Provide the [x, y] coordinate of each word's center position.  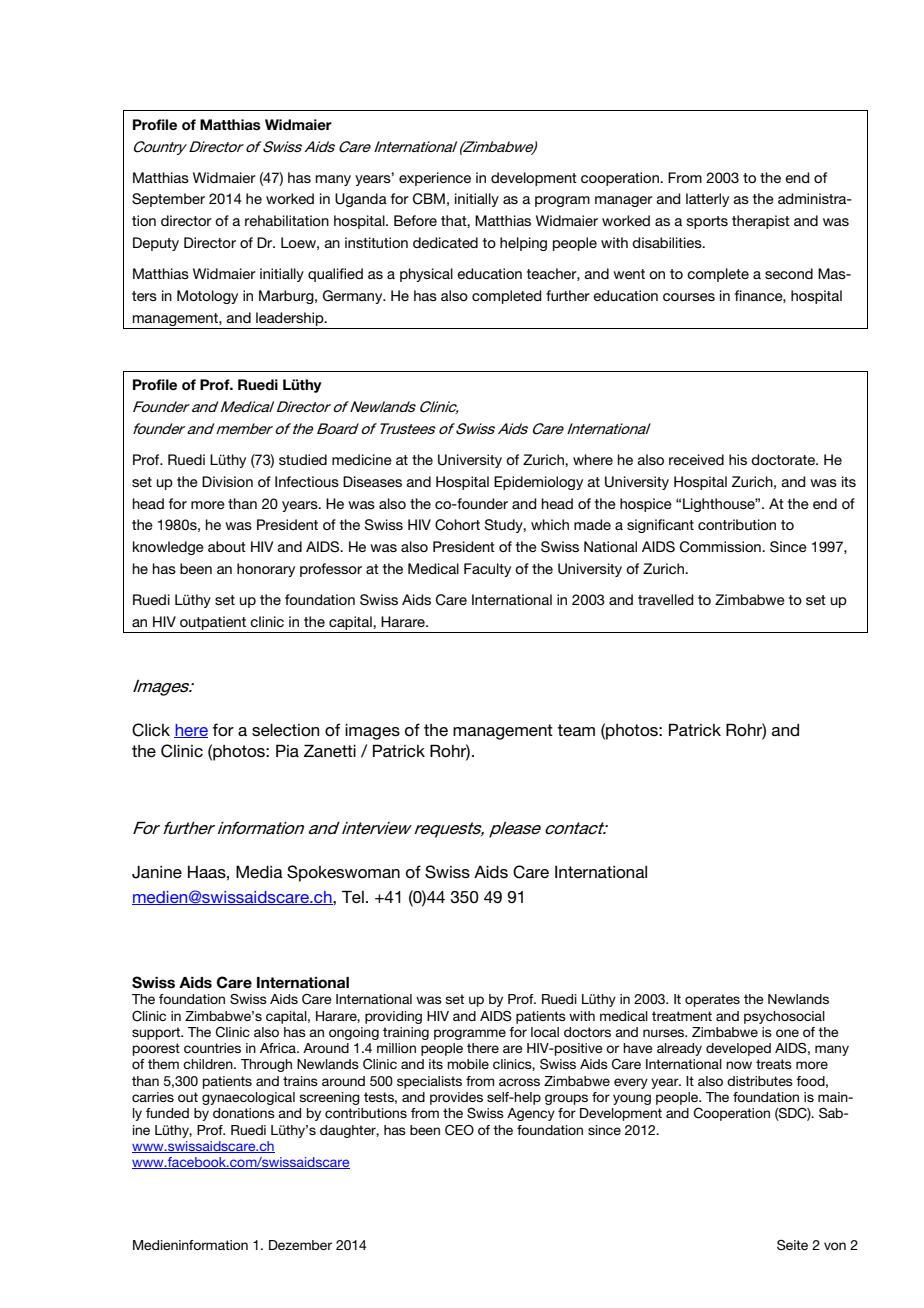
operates [712, 1000]
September [168, 200]
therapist [761, 222]
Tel [353, 896]
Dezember [300, 1245]
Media [259, 871]
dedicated [445, 242]
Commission [721, 547]
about [227, 546]
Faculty [487, 570]
